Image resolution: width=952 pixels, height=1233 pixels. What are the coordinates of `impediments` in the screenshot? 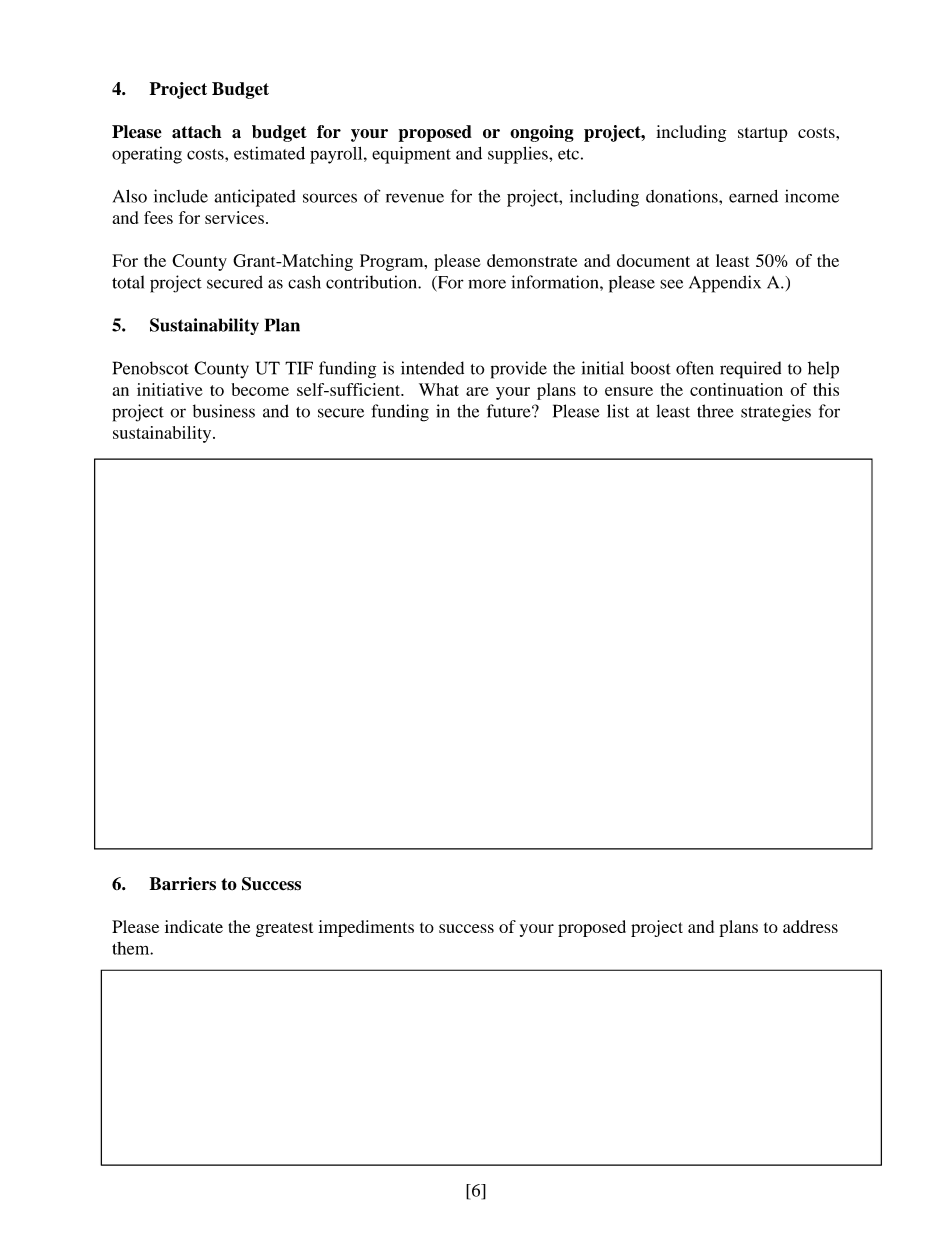 It's located at (366, 928).
